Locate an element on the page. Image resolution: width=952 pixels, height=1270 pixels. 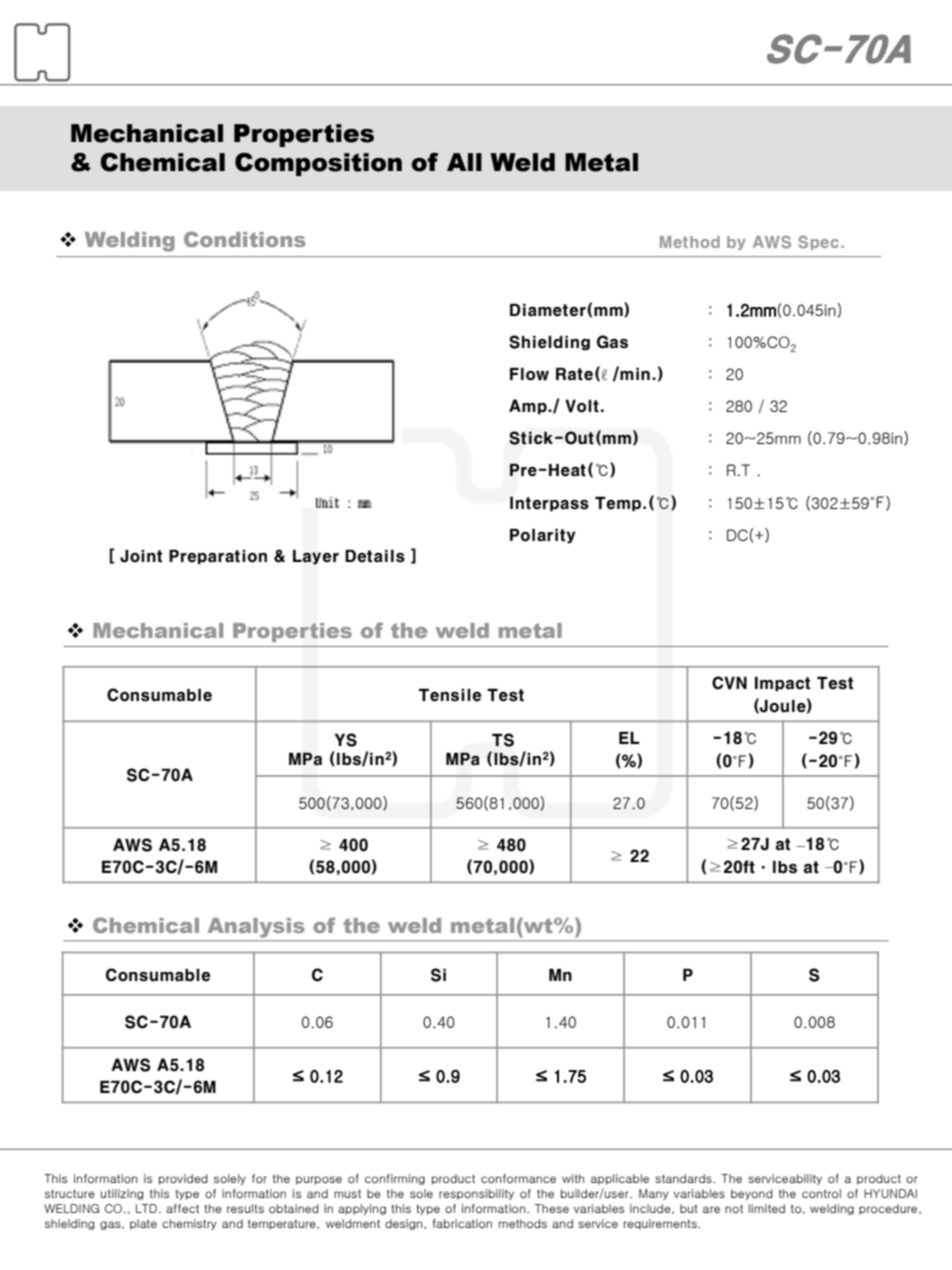
provided is located at coordinates (183, 1179).
